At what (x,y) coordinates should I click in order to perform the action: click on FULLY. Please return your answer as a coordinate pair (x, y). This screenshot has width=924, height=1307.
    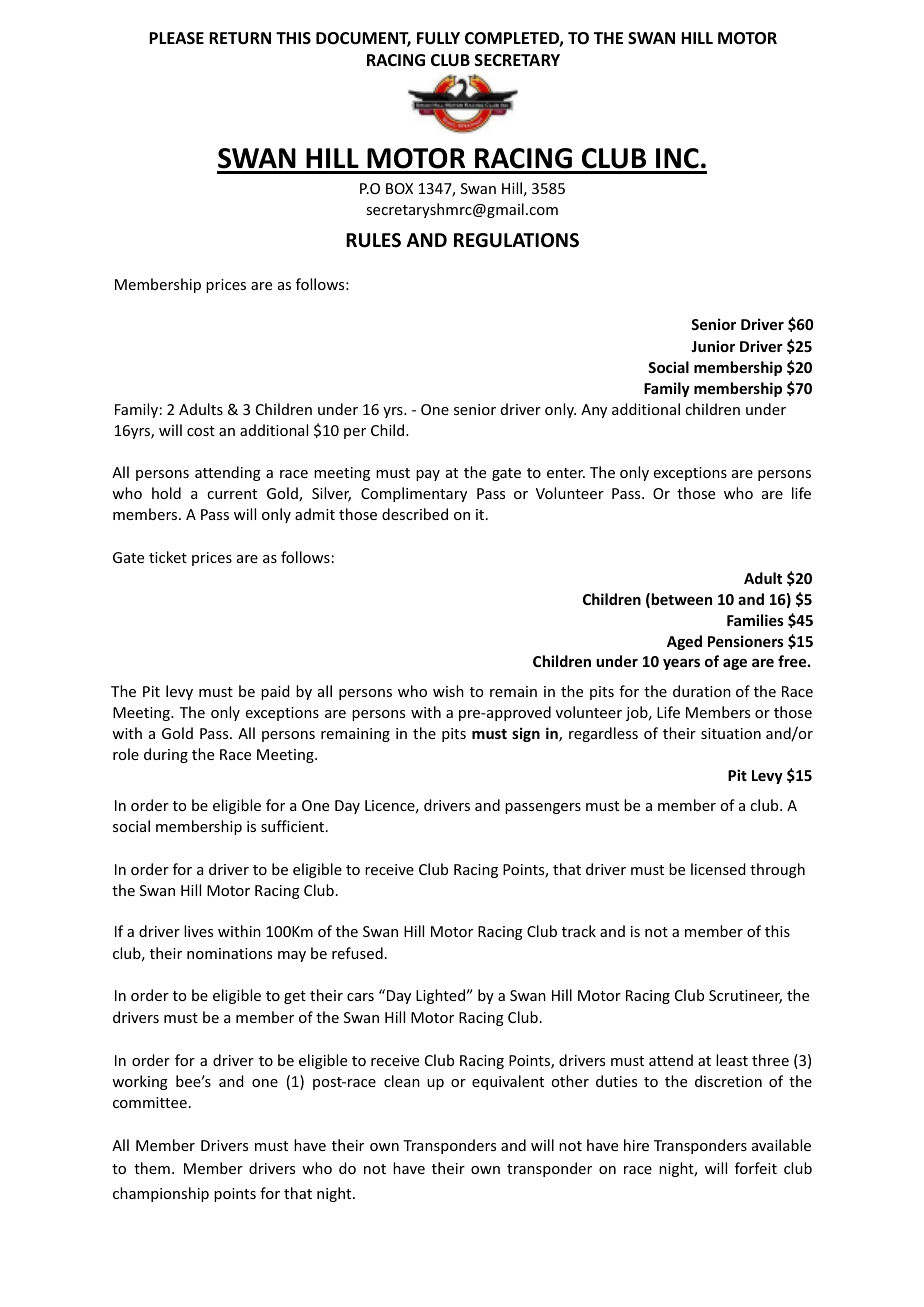
    Looking at the image, I should click on (438, 38).
